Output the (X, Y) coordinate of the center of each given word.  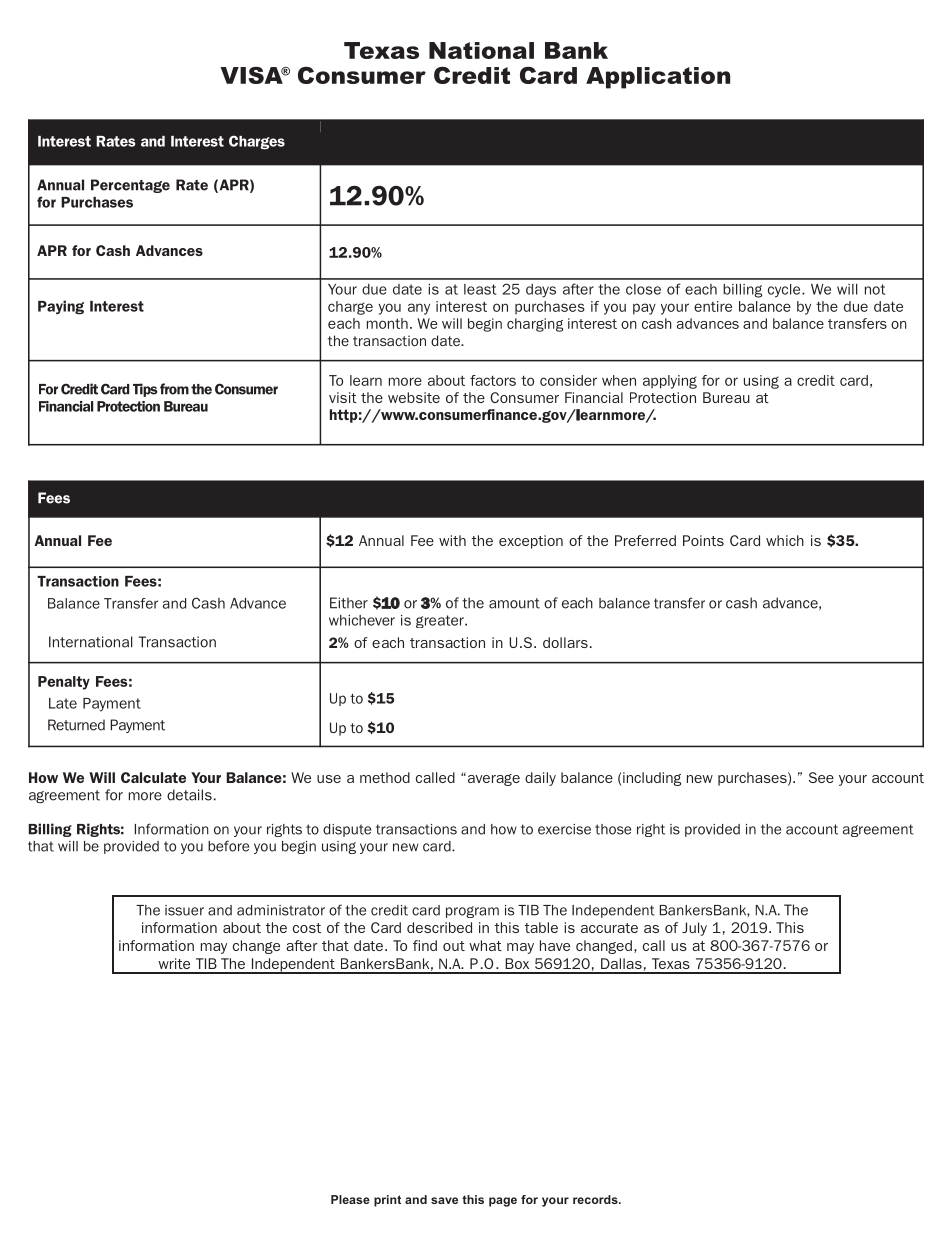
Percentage (130, 186)
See (821, 777)
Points (703, 540)
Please (350, 1199)
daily (540, 779)
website (414, 397)
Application (658, 78)
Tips (145, 390)
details (189, 795)
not (875, 289)
